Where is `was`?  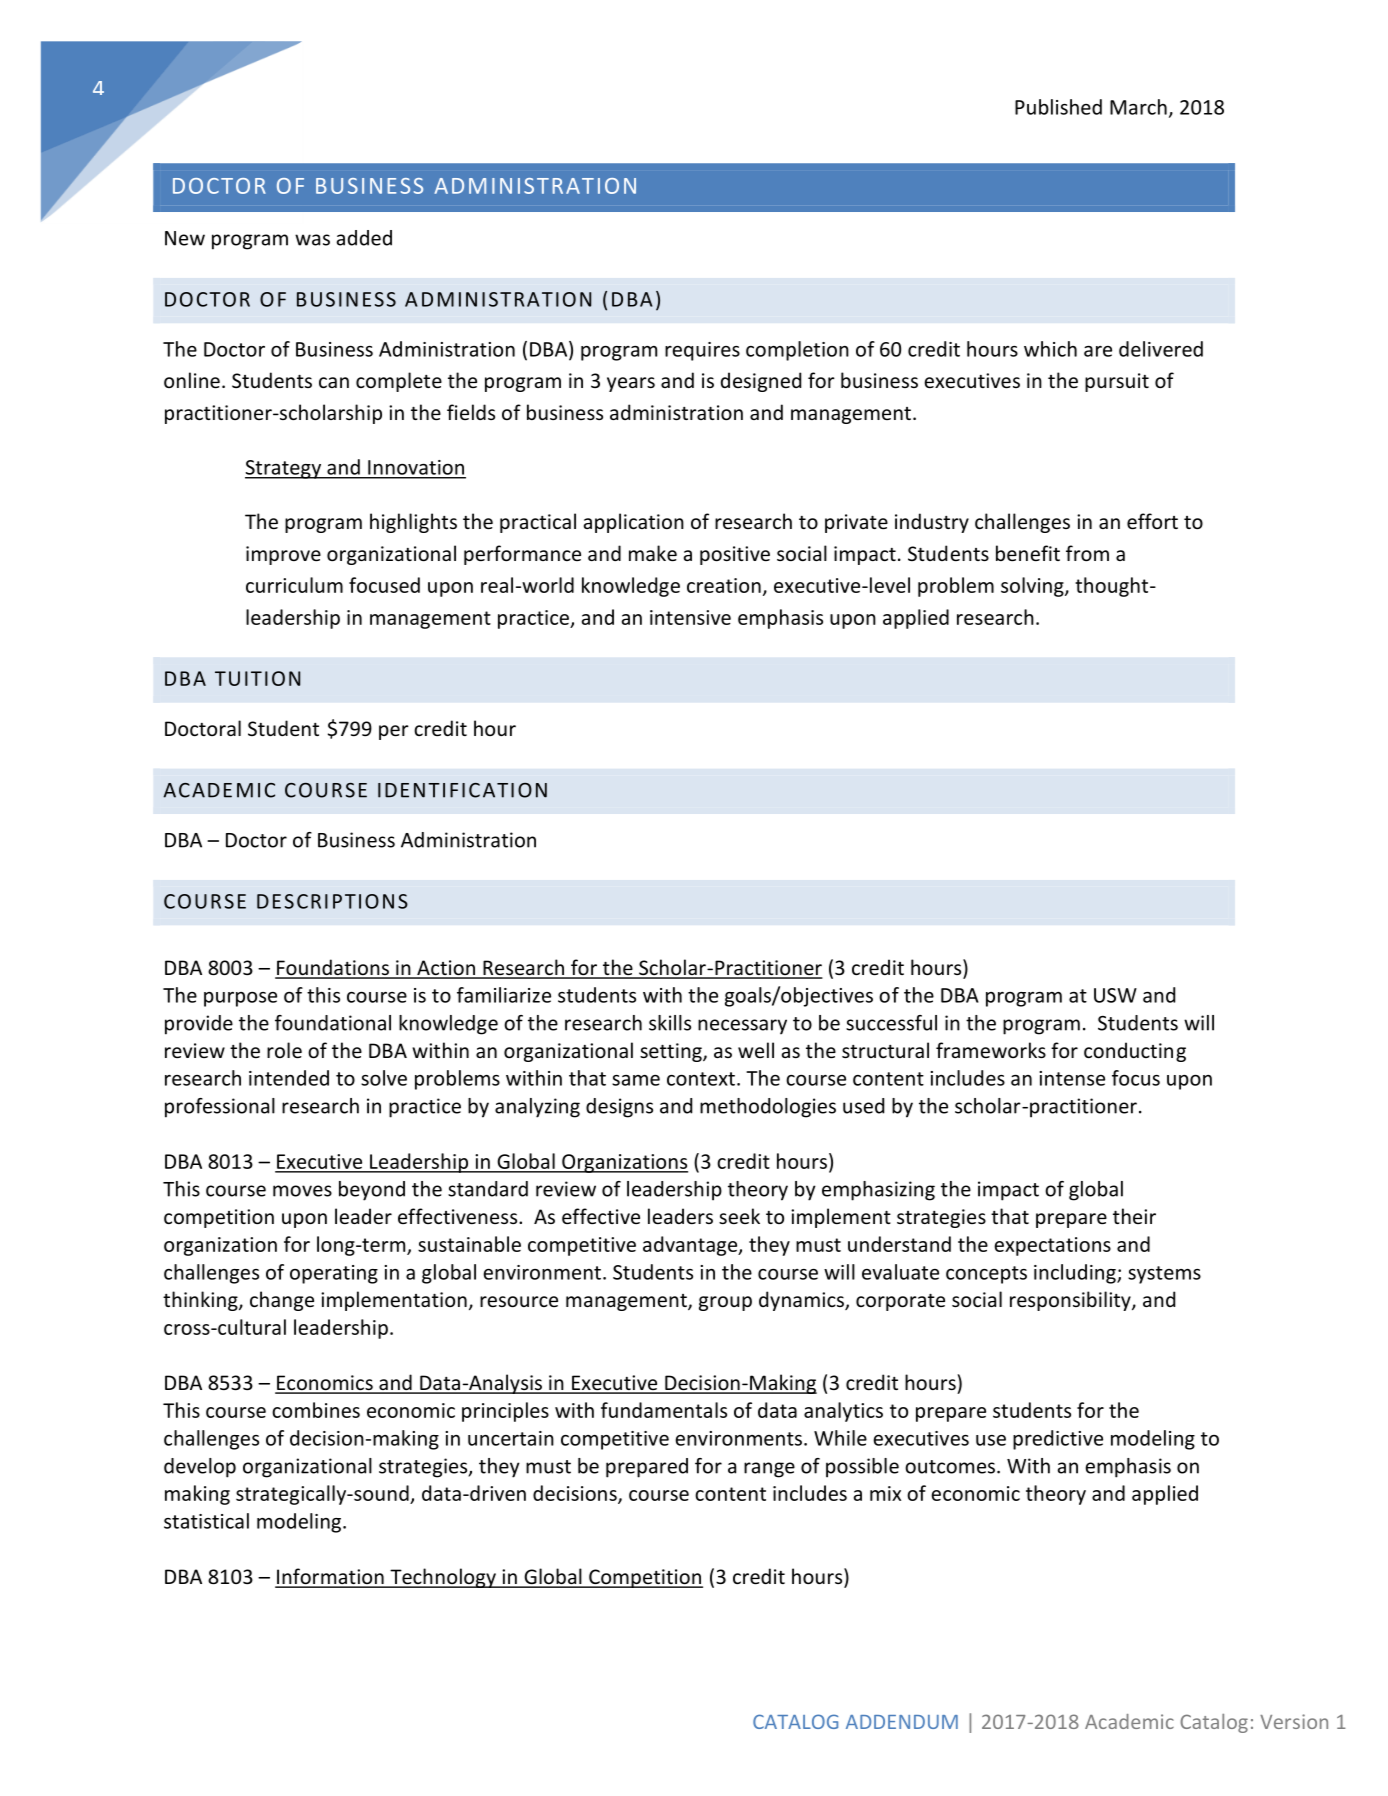
was is located at coordinates (312, 240).
